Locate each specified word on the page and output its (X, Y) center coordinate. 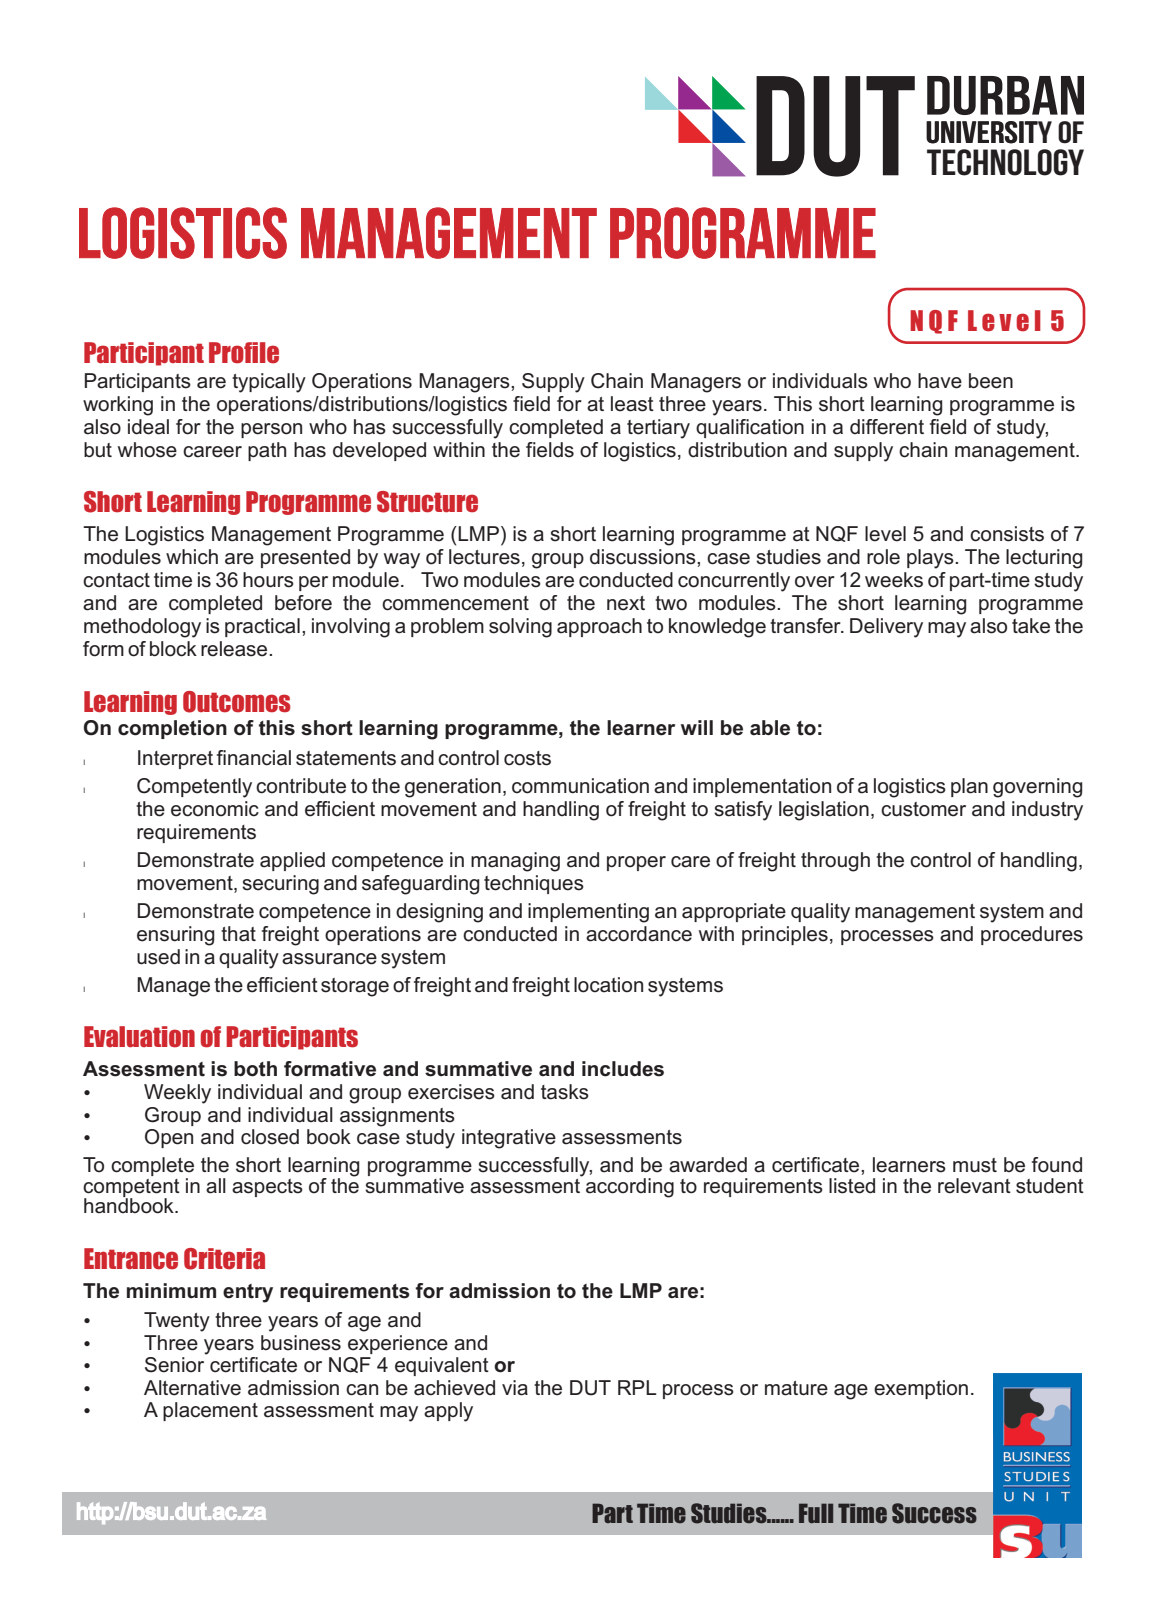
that (238, 934)
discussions (644, 557)
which (192, 557)
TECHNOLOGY (1005, 162)
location (608, 985)
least (632, 404)
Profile (244, 353)
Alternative (192, 1388)
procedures (1032, 935)
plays (931, 559)
